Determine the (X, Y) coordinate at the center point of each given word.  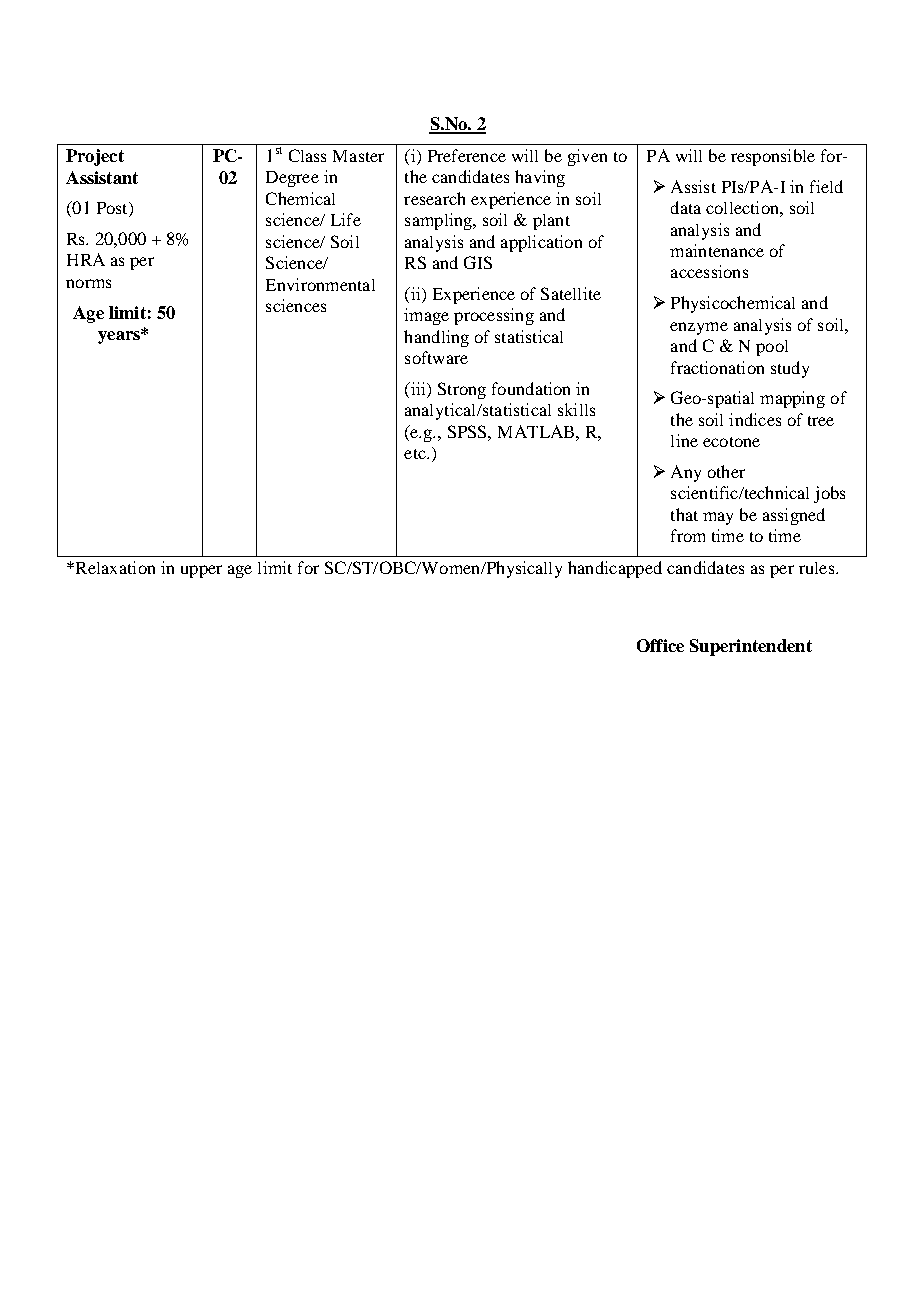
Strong (462, 390)
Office (660, 645)
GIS (478, 262)
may (718, 518)
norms (88, 283)
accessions (709, 271)
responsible (773, 157)
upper (201, 571)
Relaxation (114, 567)
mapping (792, 399)
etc (416, 454)
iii (418, 388)
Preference (467, 155)
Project (95, 157)
